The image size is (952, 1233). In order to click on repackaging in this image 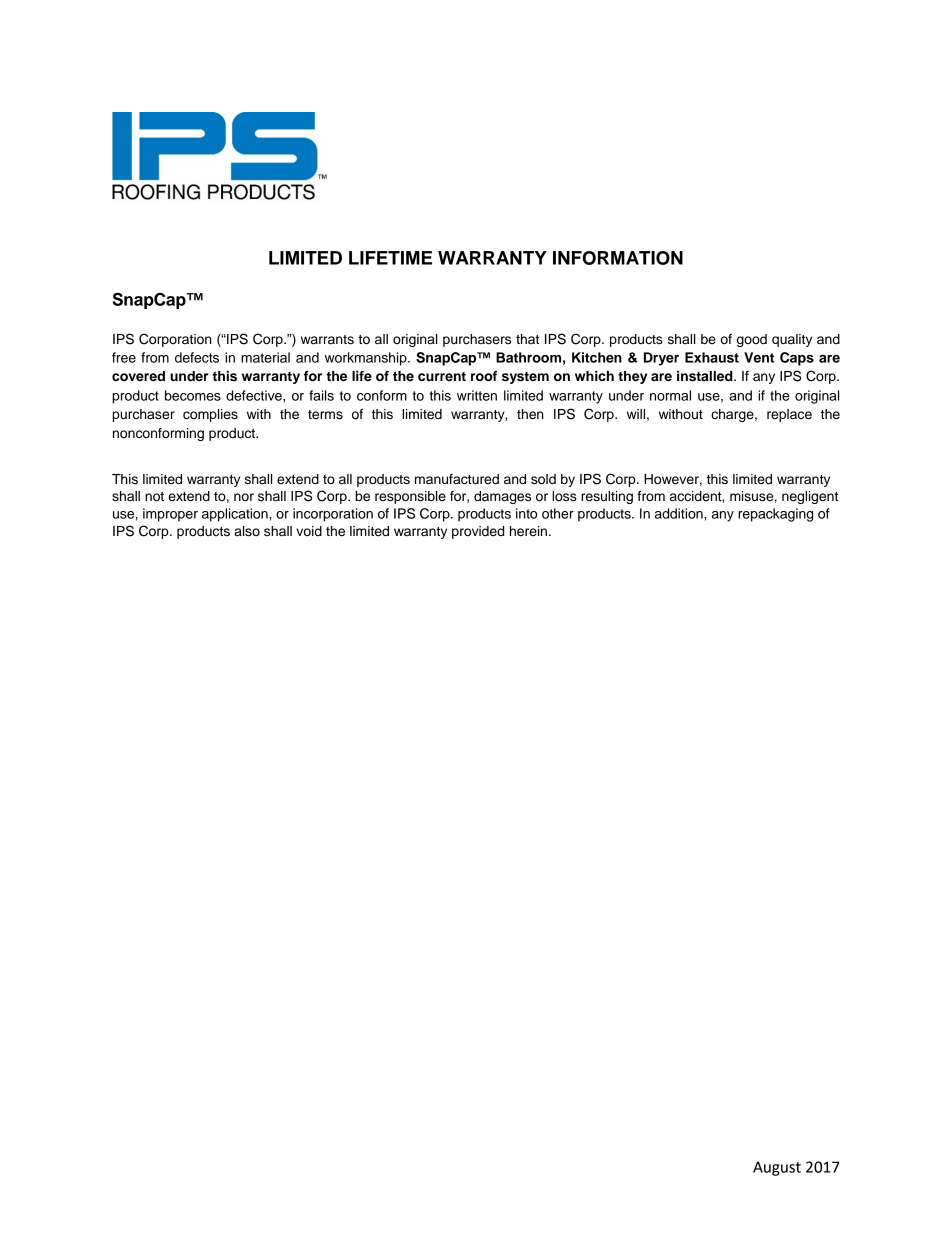, I will do `click(775, 515)`.
